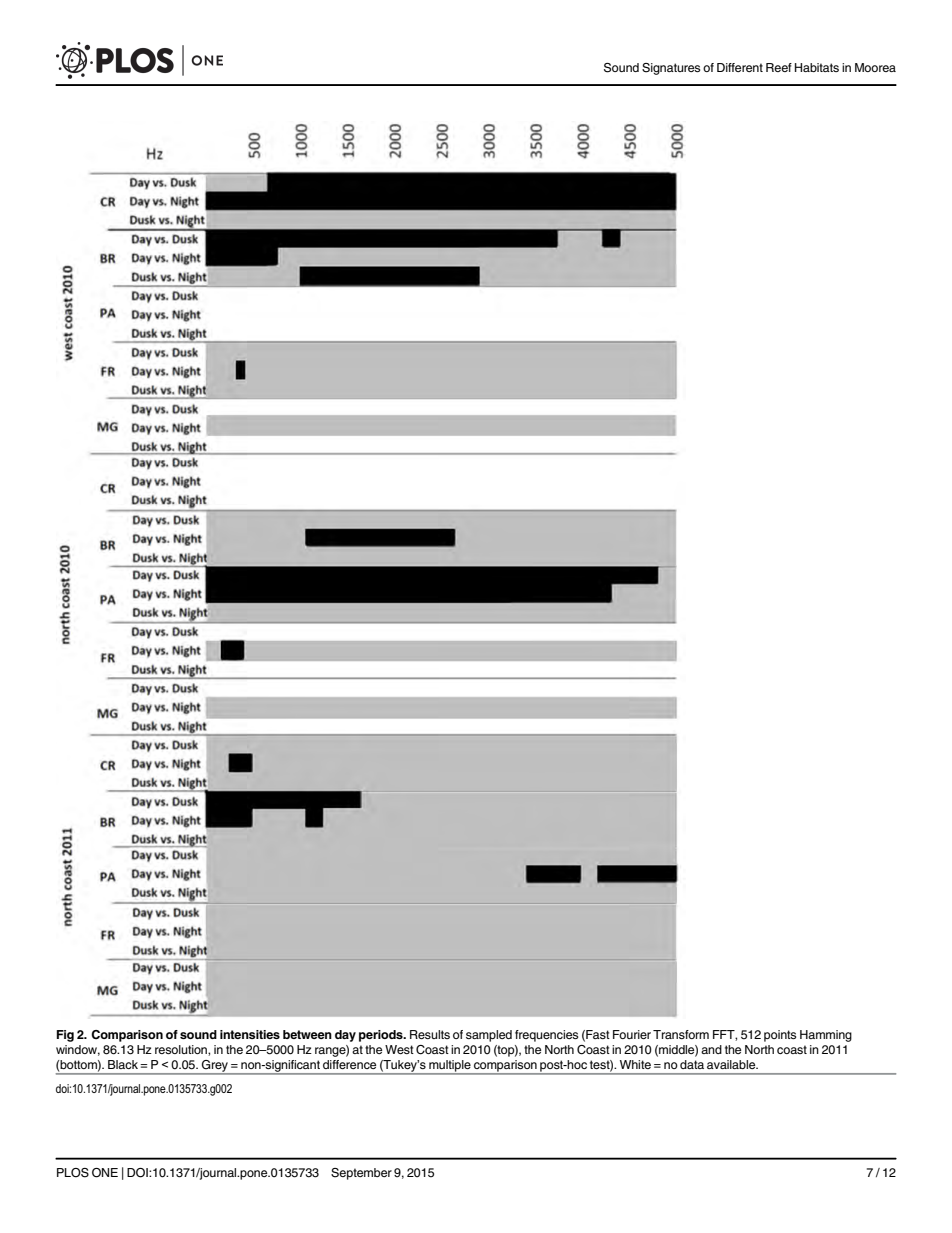  What do you see at coordinates (740, 67) in the page?
I see `Different` at bounding box center [740, 67].
